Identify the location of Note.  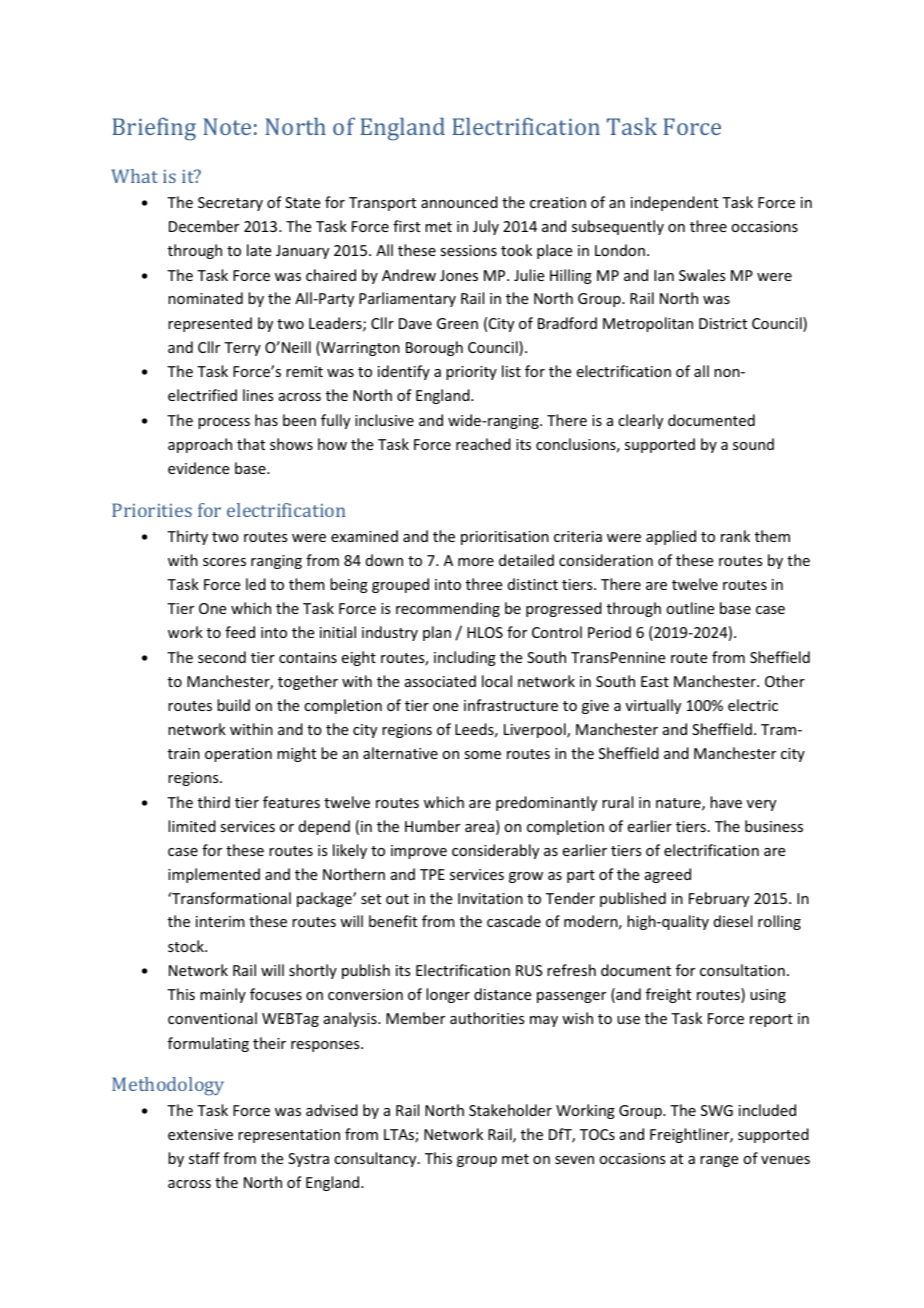
(227, 126).
